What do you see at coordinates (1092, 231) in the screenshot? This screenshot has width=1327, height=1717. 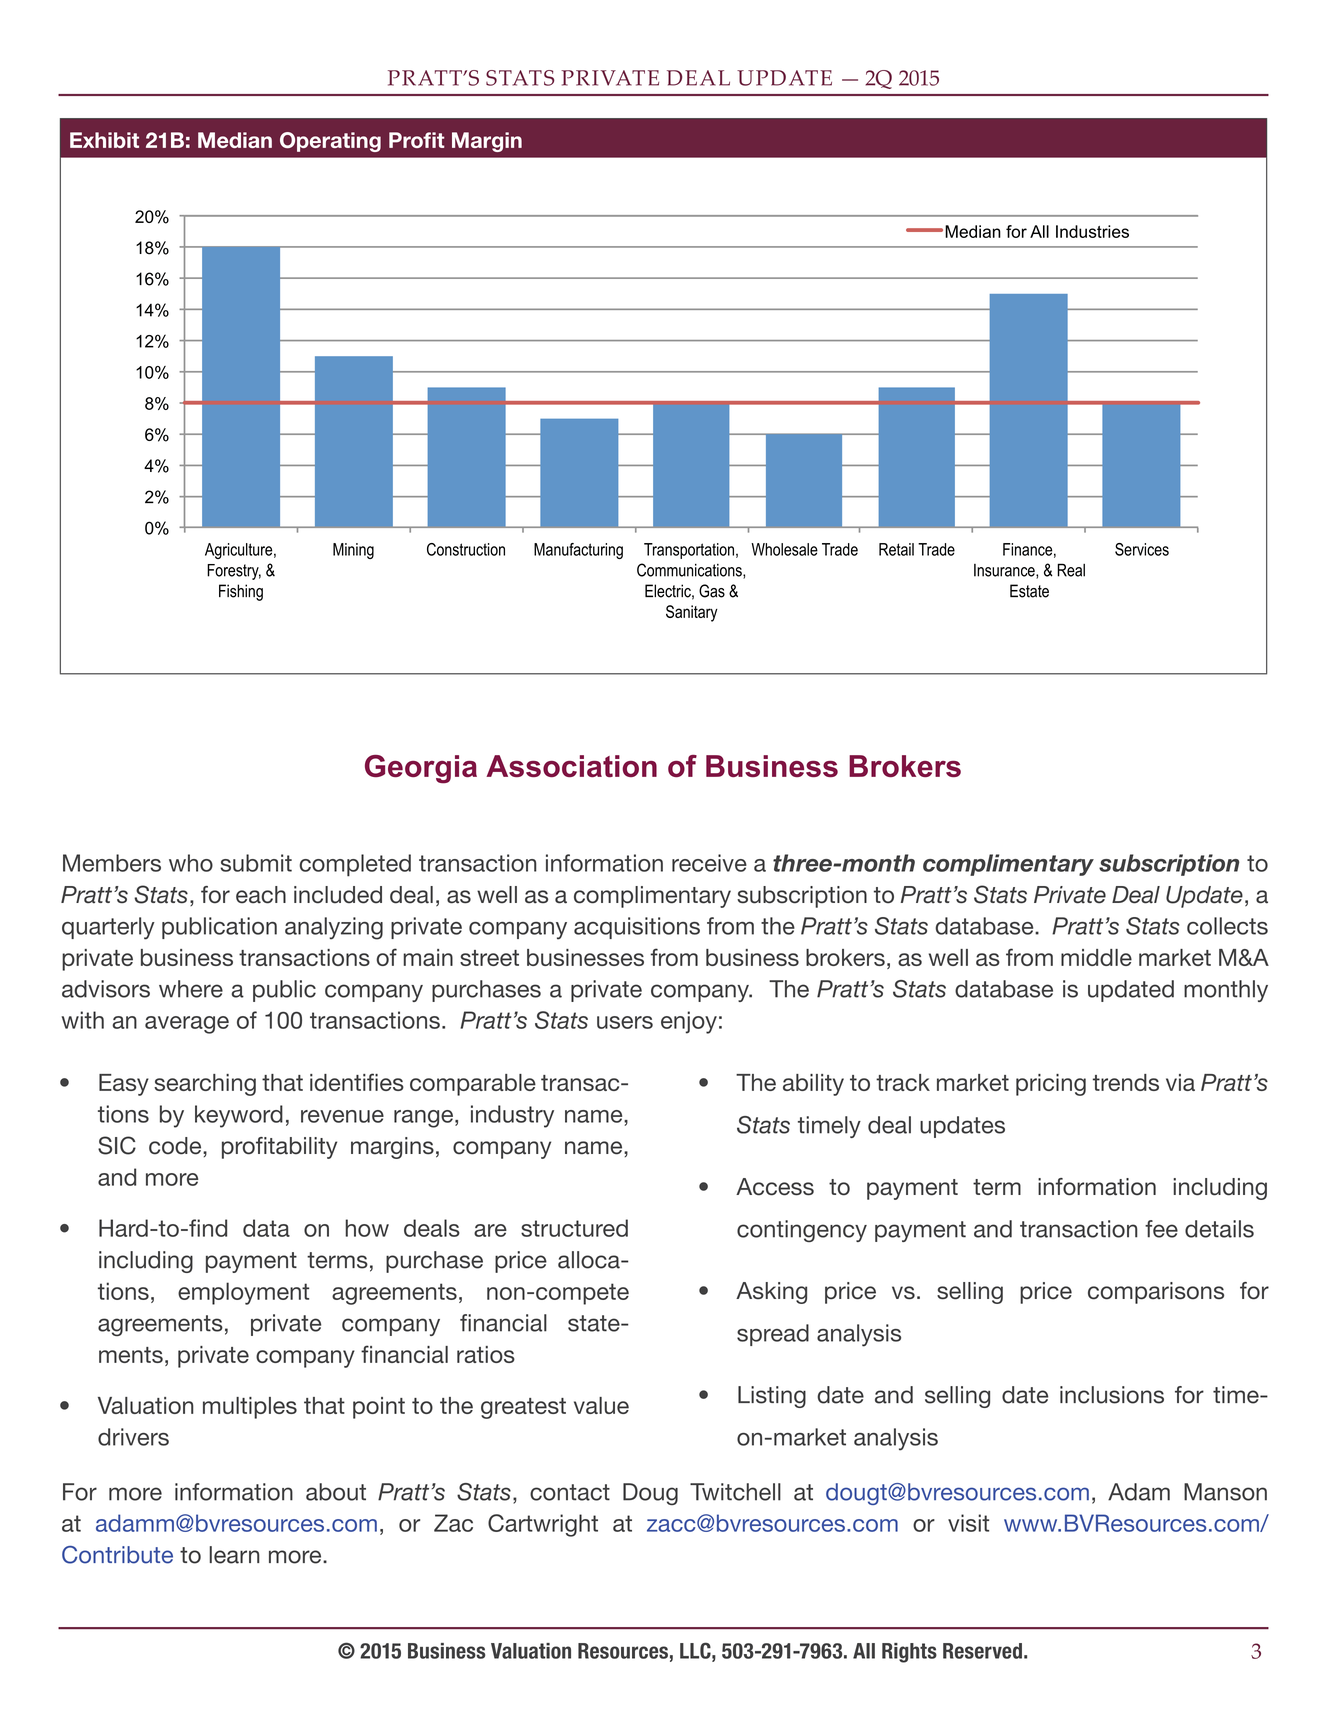 I see `Industries` at bounding box center [1092, 231].
